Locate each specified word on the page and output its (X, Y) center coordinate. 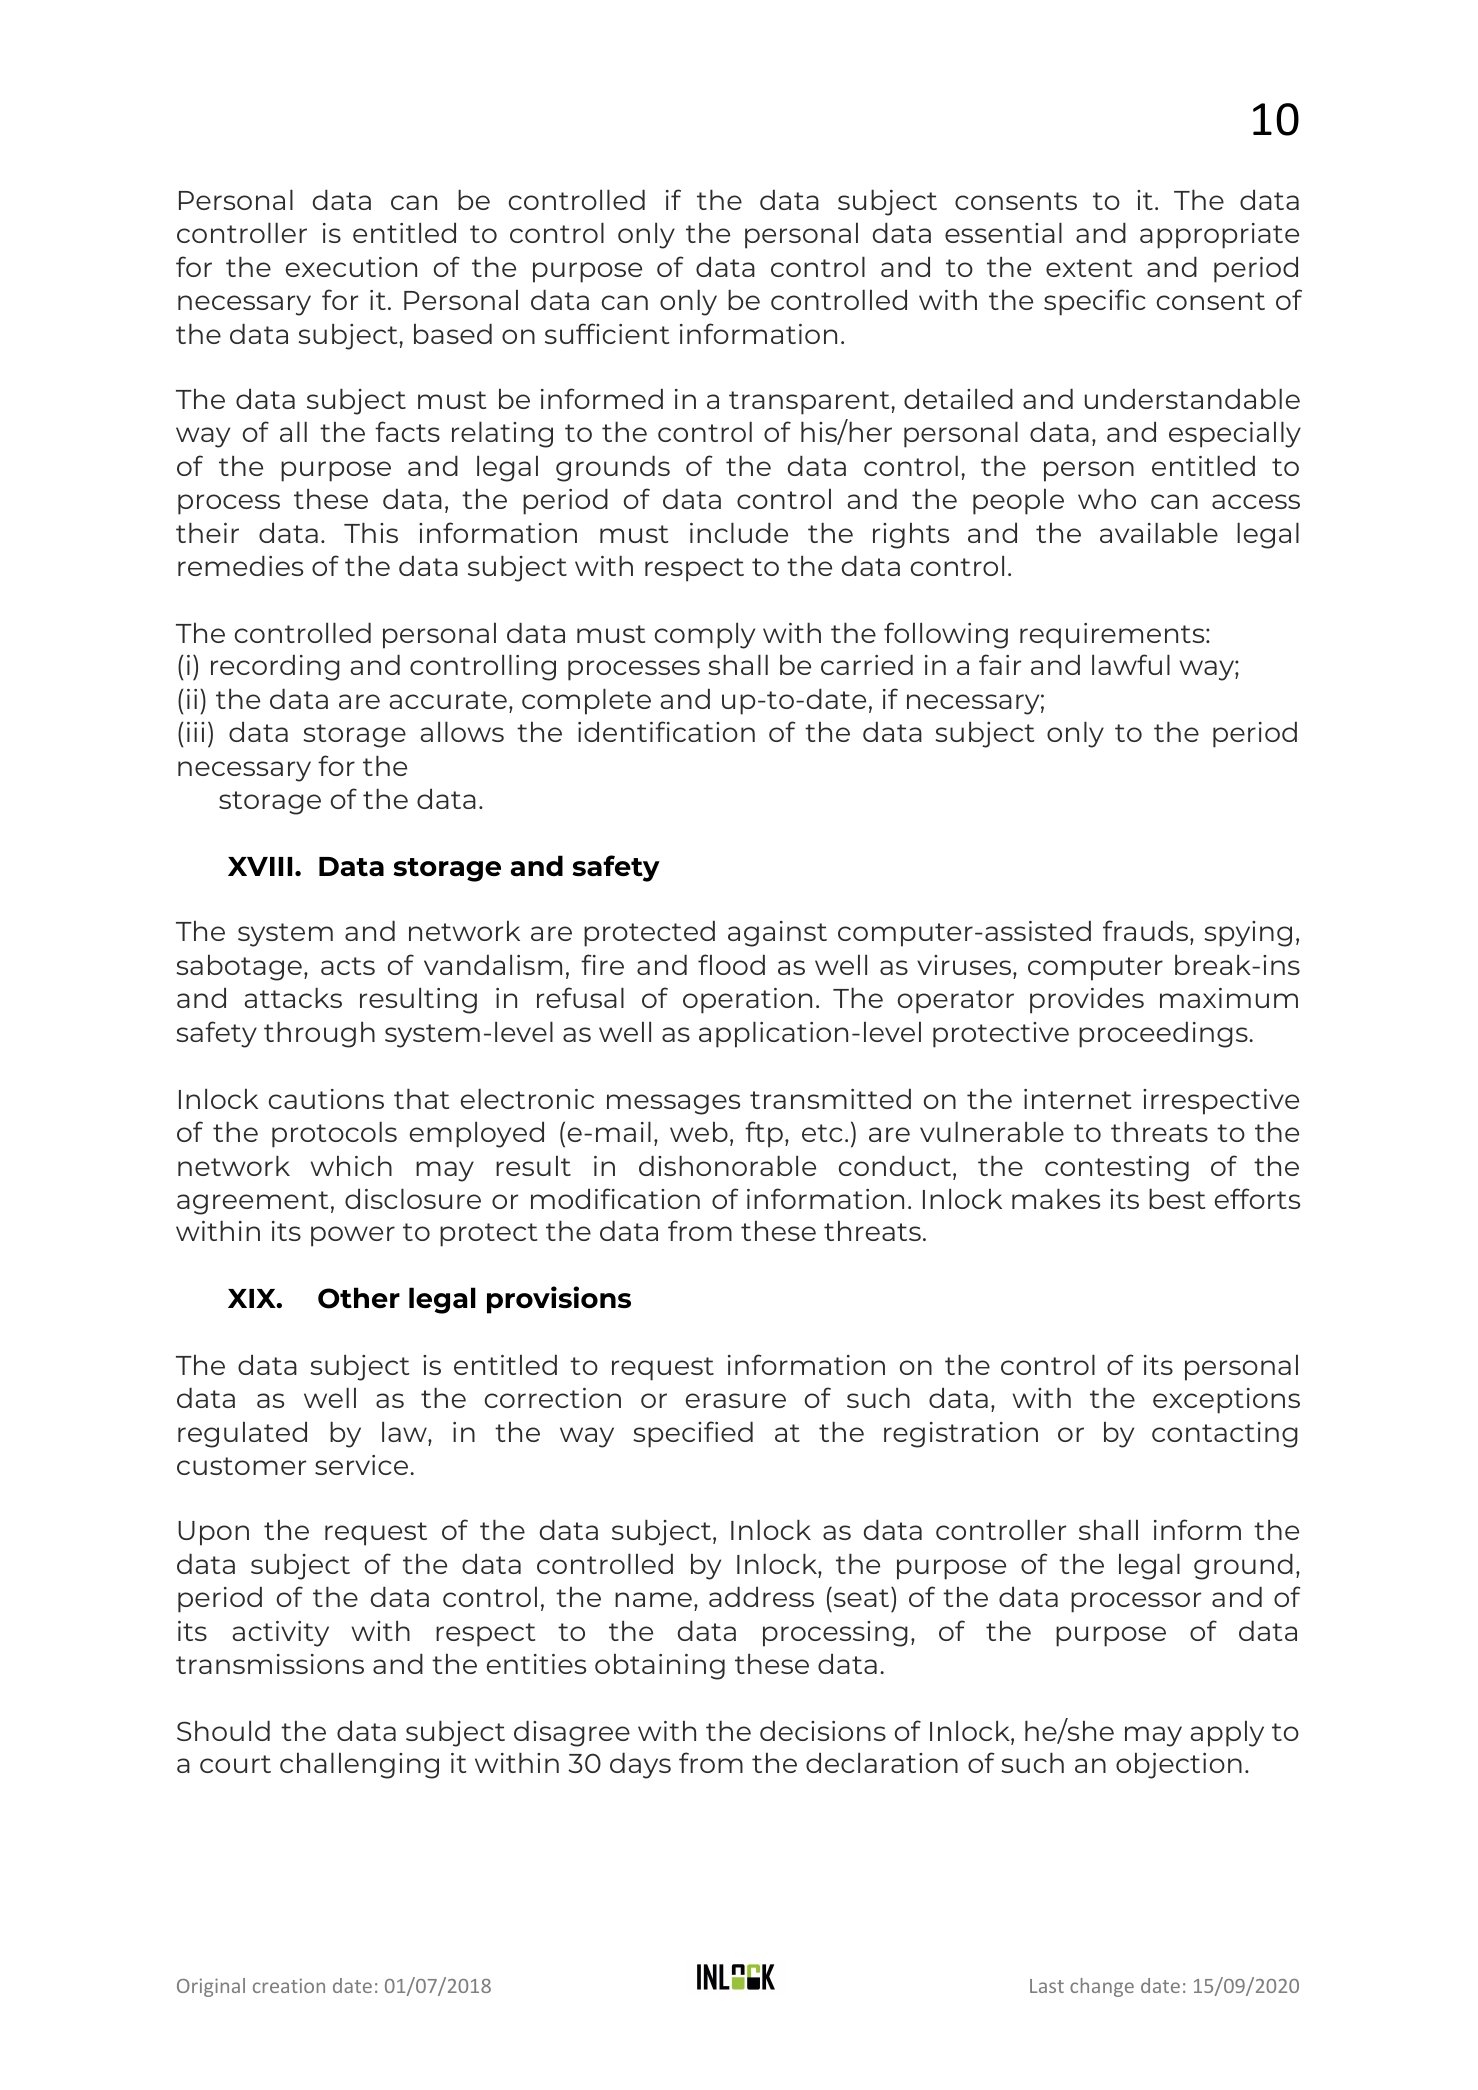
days (640, 1765)
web (699, 1131)
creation (289, 1985)
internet (1077, 1099)
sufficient (607, 333)
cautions (326, 1099)
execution (351, 267)
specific (1095, 302)
